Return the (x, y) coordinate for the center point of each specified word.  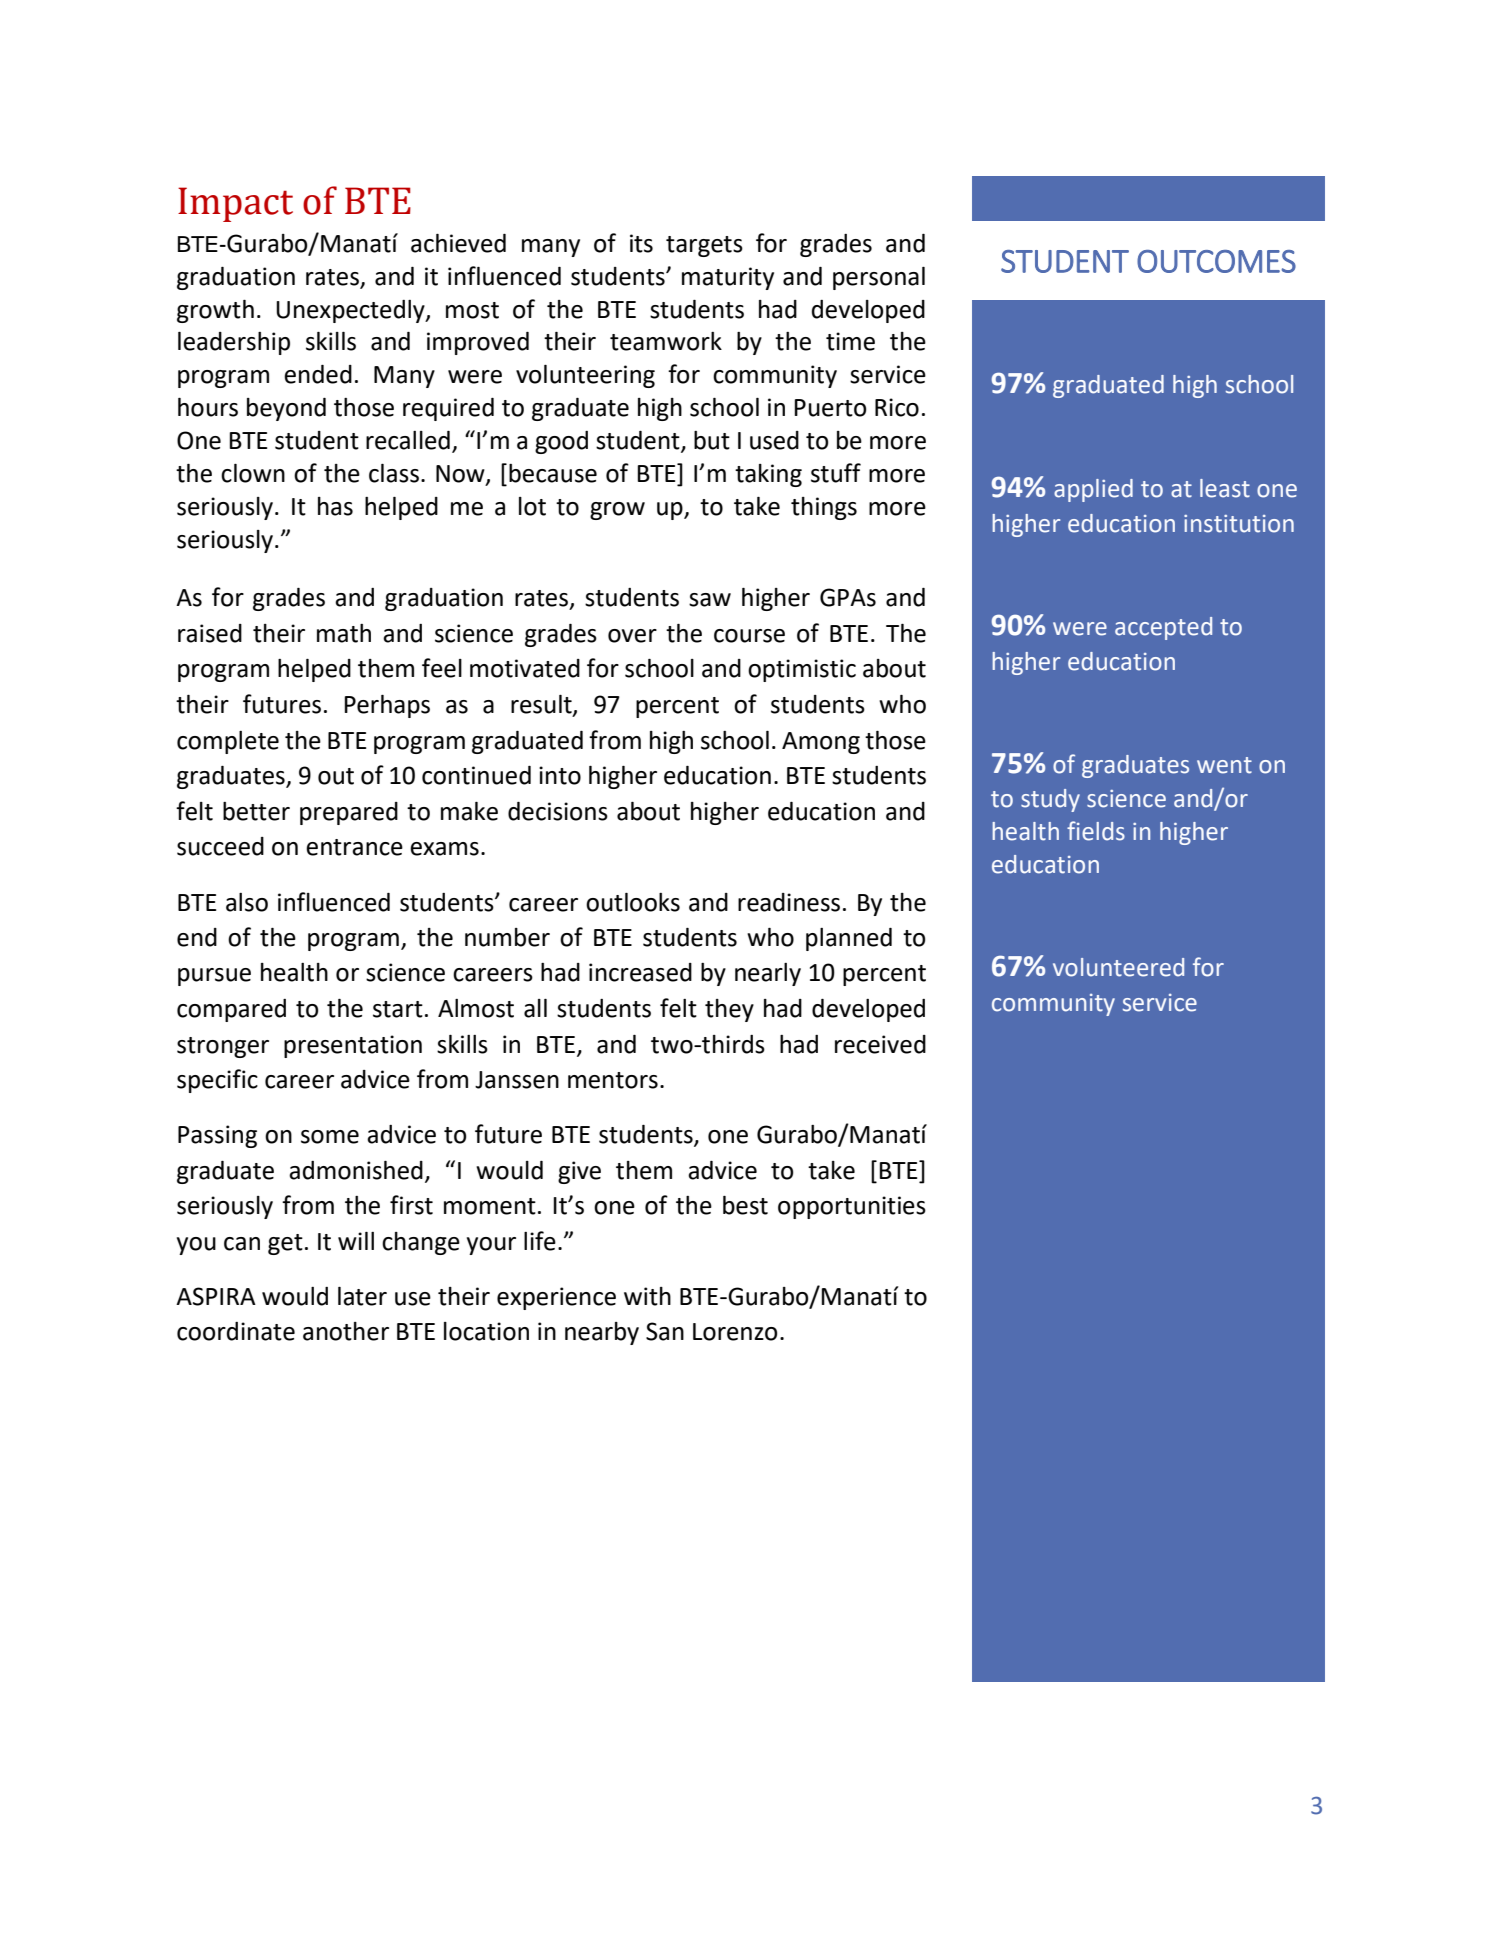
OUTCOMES (1216, 261)
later (362, 1296)
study (1050, 800)
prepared (349, 813)
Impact (235, 204)
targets (704, 246)
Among (821, 743)
